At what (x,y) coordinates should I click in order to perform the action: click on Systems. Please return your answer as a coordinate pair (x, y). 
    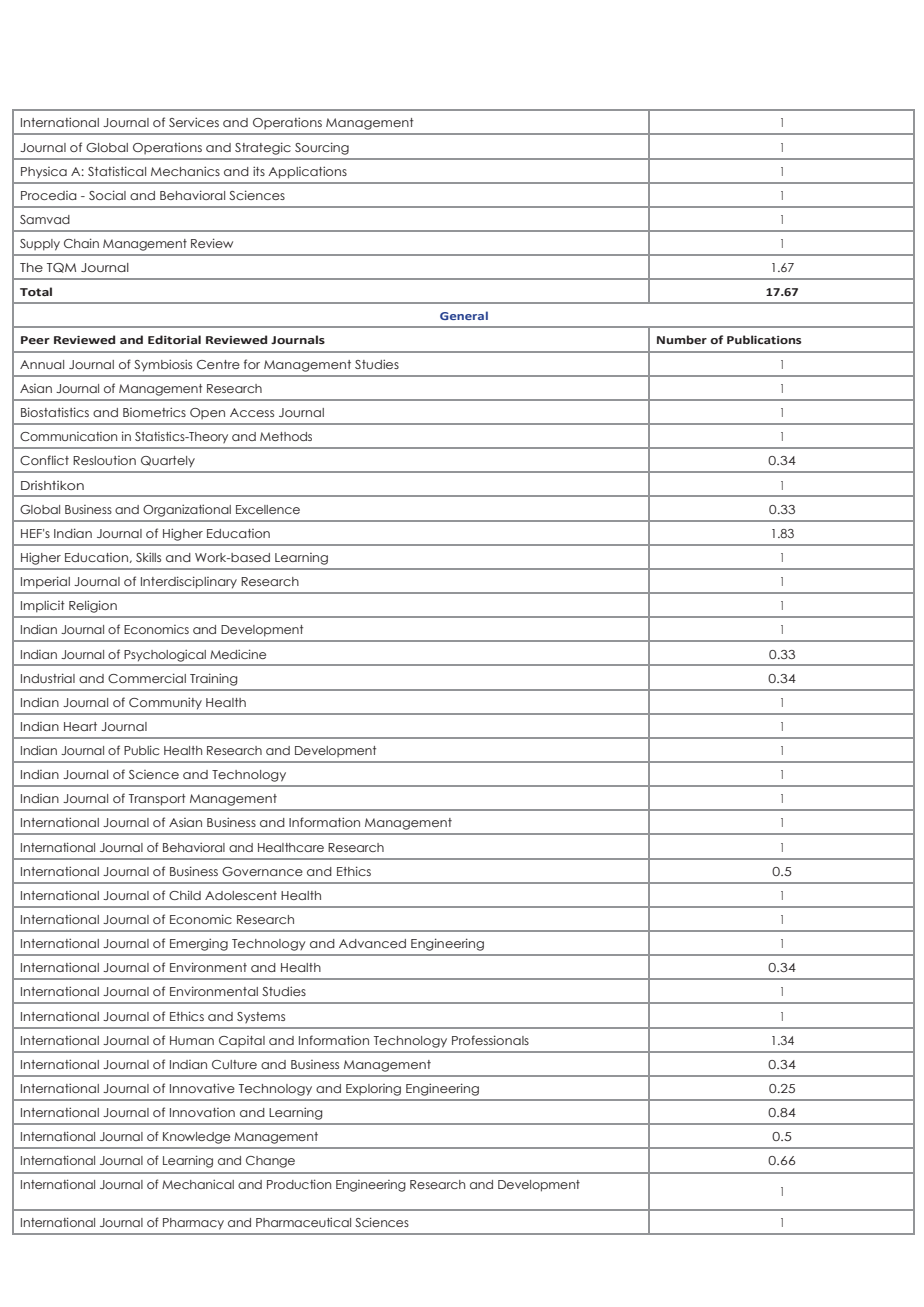
    Looking at the image, I should click on (261, 1017).
